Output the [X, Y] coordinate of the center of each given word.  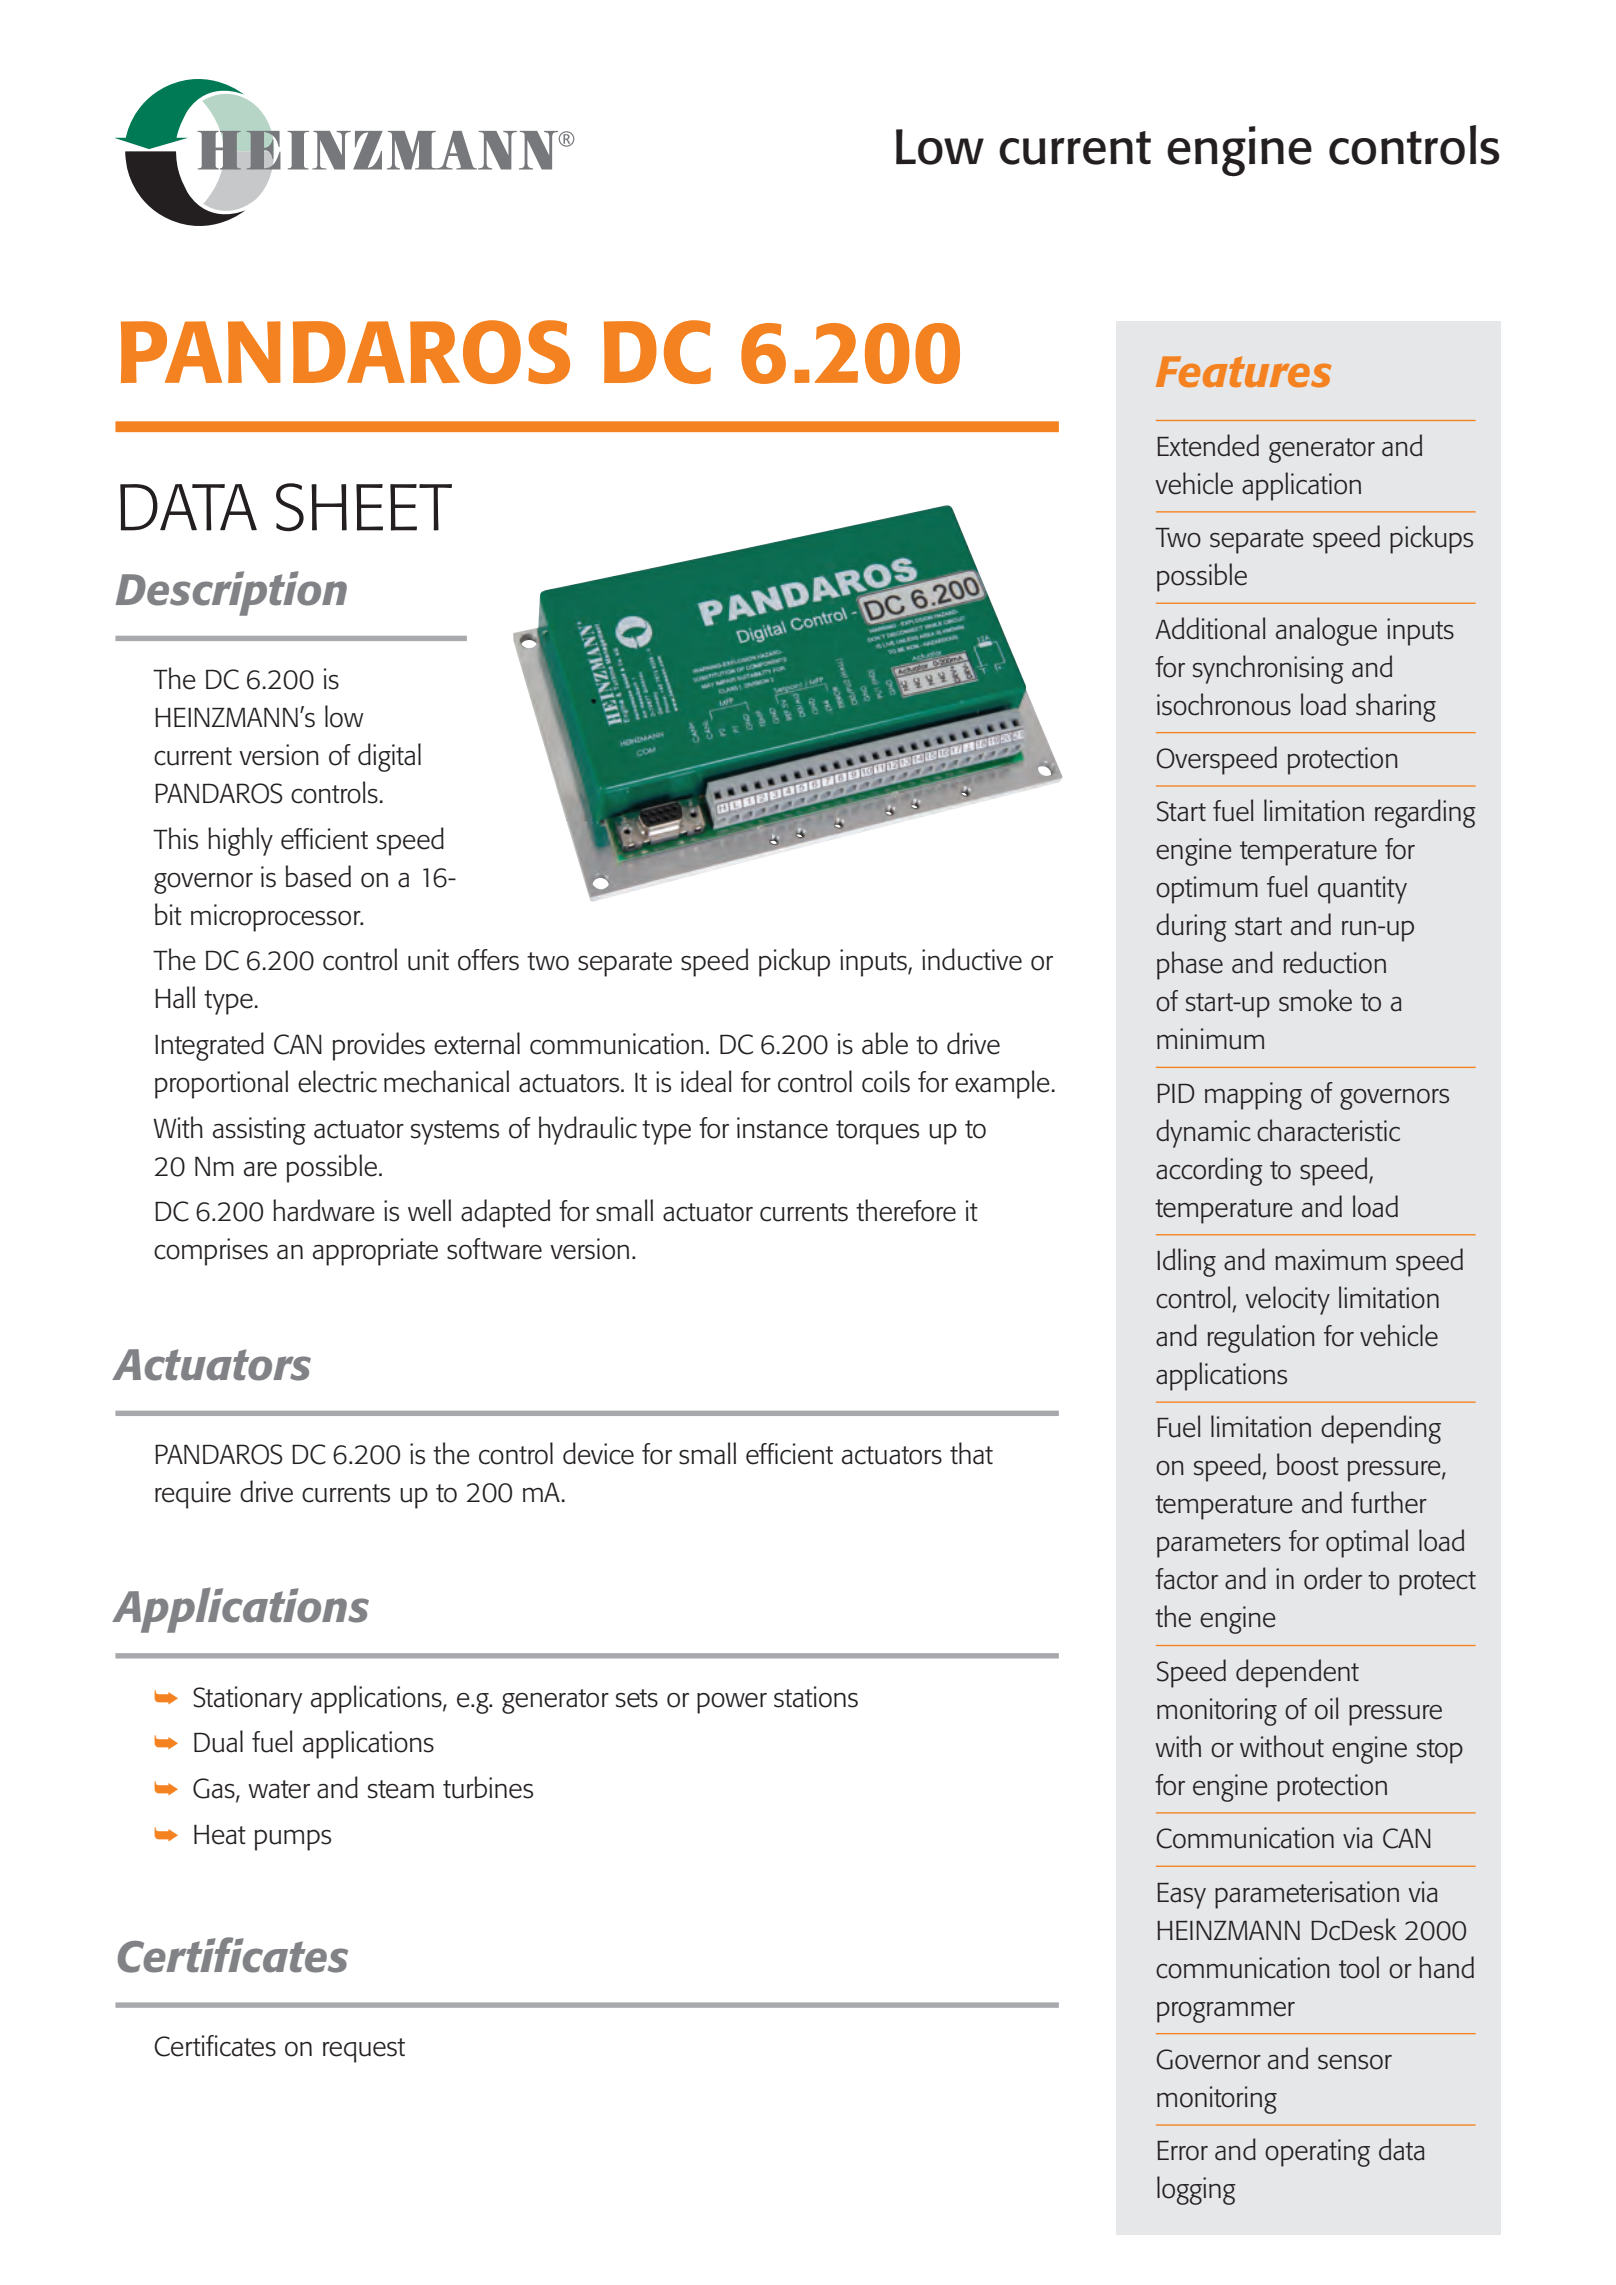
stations [816, 1697]
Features [1243, 372]
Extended [1208, 445]
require [193, 1495]
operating [1317, 2153]
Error [1182, 2150]
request [364, 2050]
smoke [1315, 1000]
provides [379, 1046]
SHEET [364, 507]
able [885, 1043]
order [1333, 1578]
